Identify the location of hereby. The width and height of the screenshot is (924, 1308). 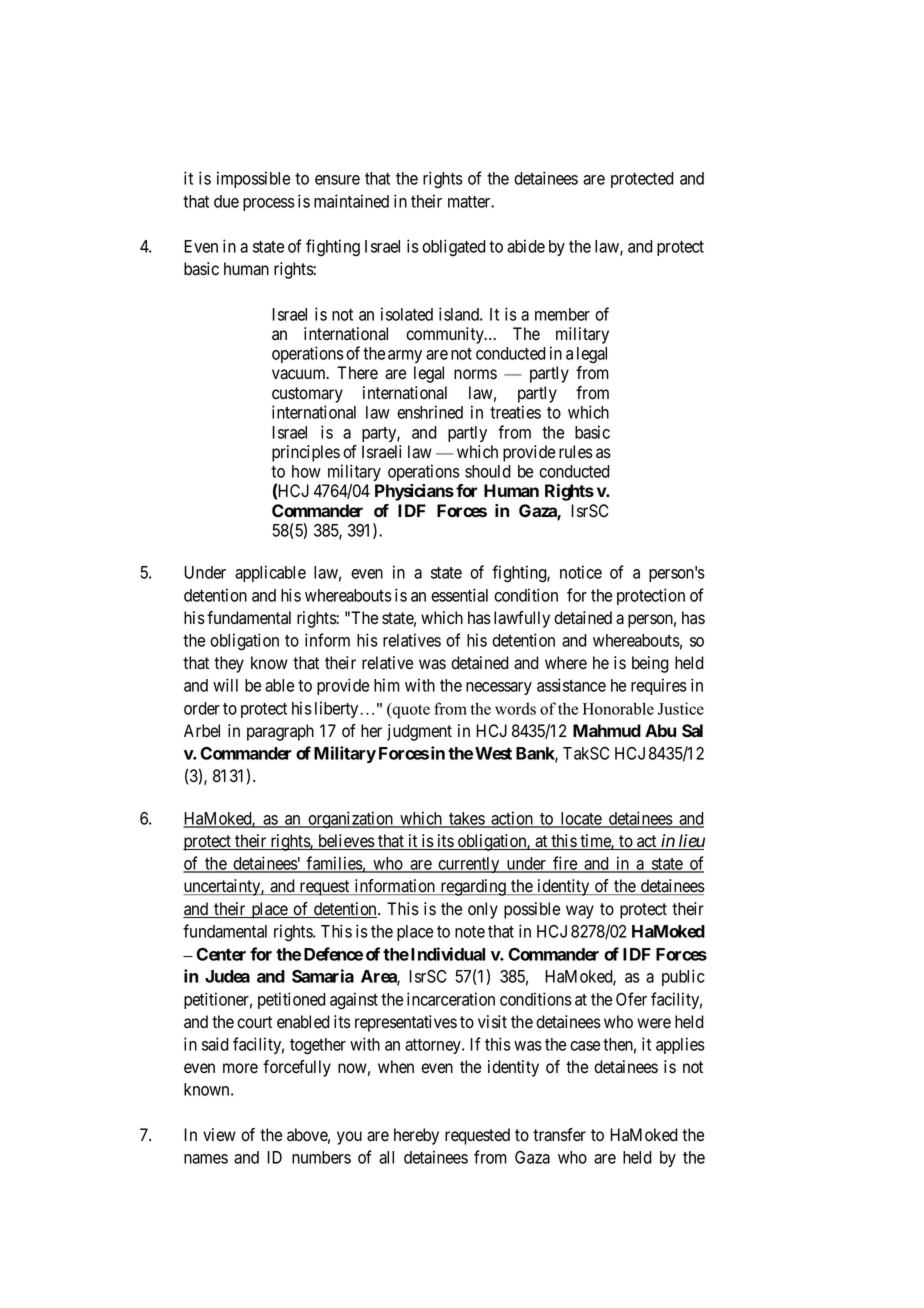
(416, 1136).
